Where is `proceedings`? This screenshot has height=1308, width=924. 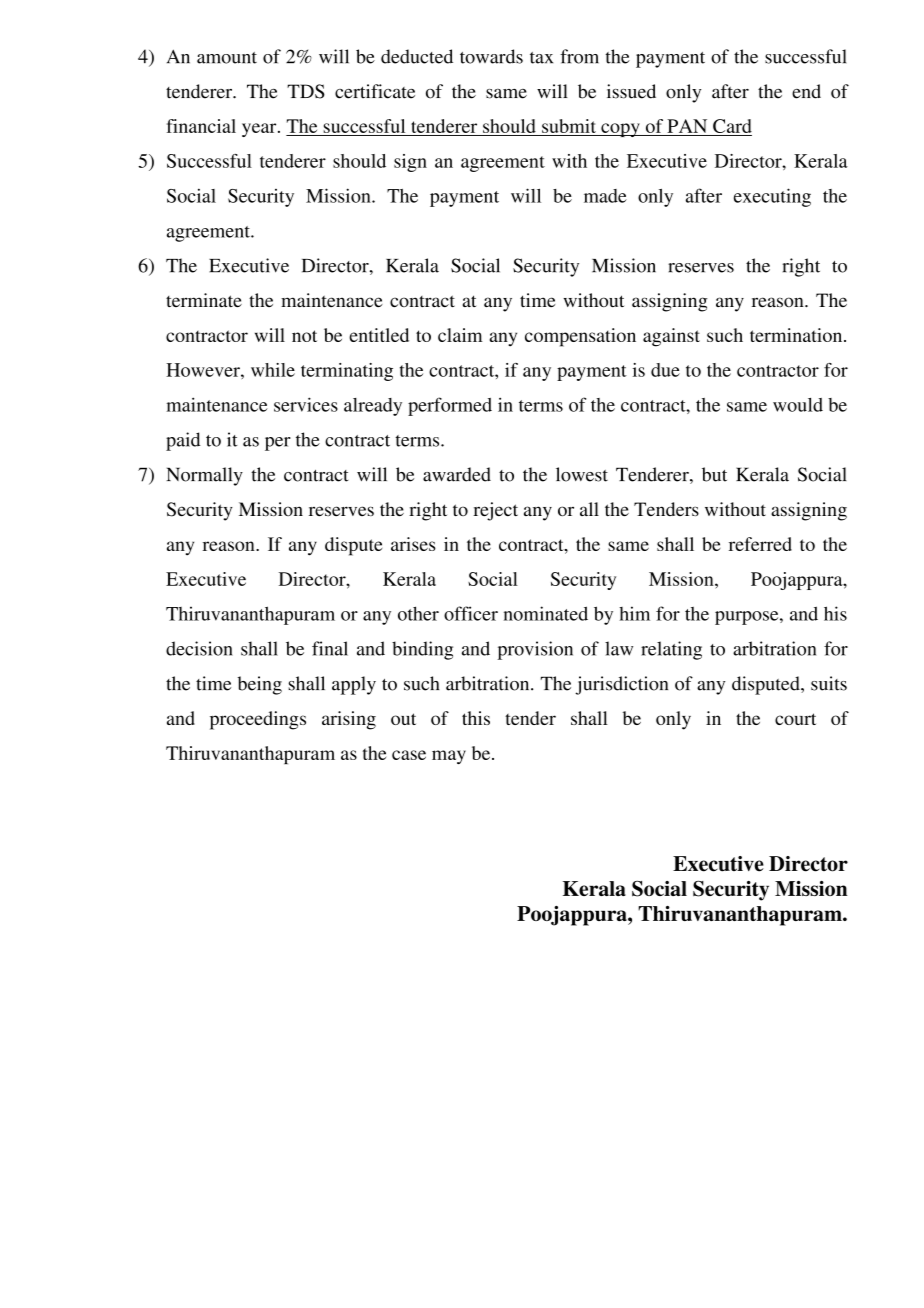
proceedings is located at coordinates (258, 720).
